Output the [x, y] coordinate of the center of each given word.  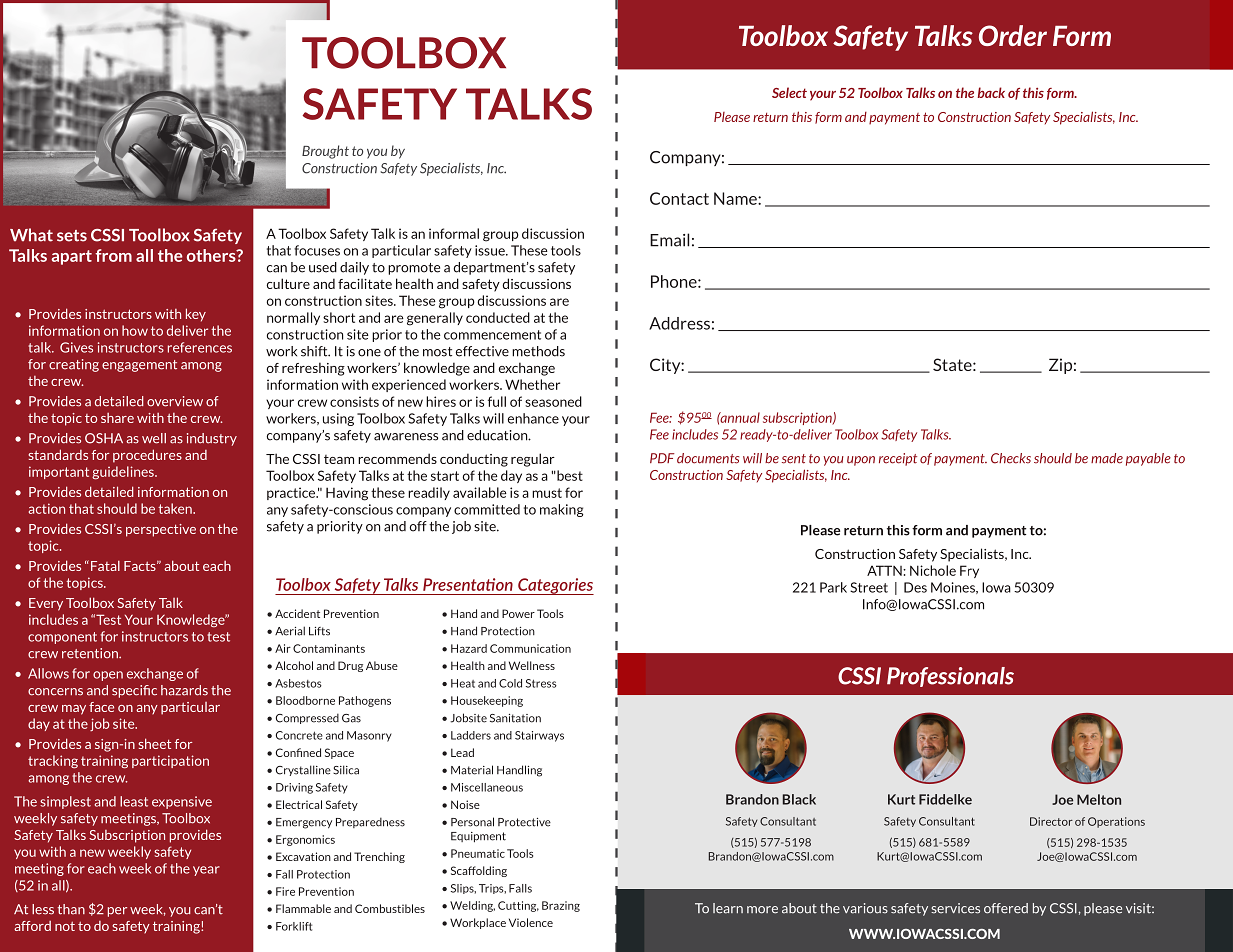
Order [1013, 35]
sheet [154, 743]
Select [789, 92]
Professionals [950, 677]
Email [669, 240]
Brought [325, 152]
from [113, 255]
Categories [555, 586]
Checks [1011, 458]
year [206, 871]
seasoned [553, 401]
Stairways [539, 736]
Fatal [104, 565]
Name [736, 198]
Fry [969, 571]
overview [175, 401]
